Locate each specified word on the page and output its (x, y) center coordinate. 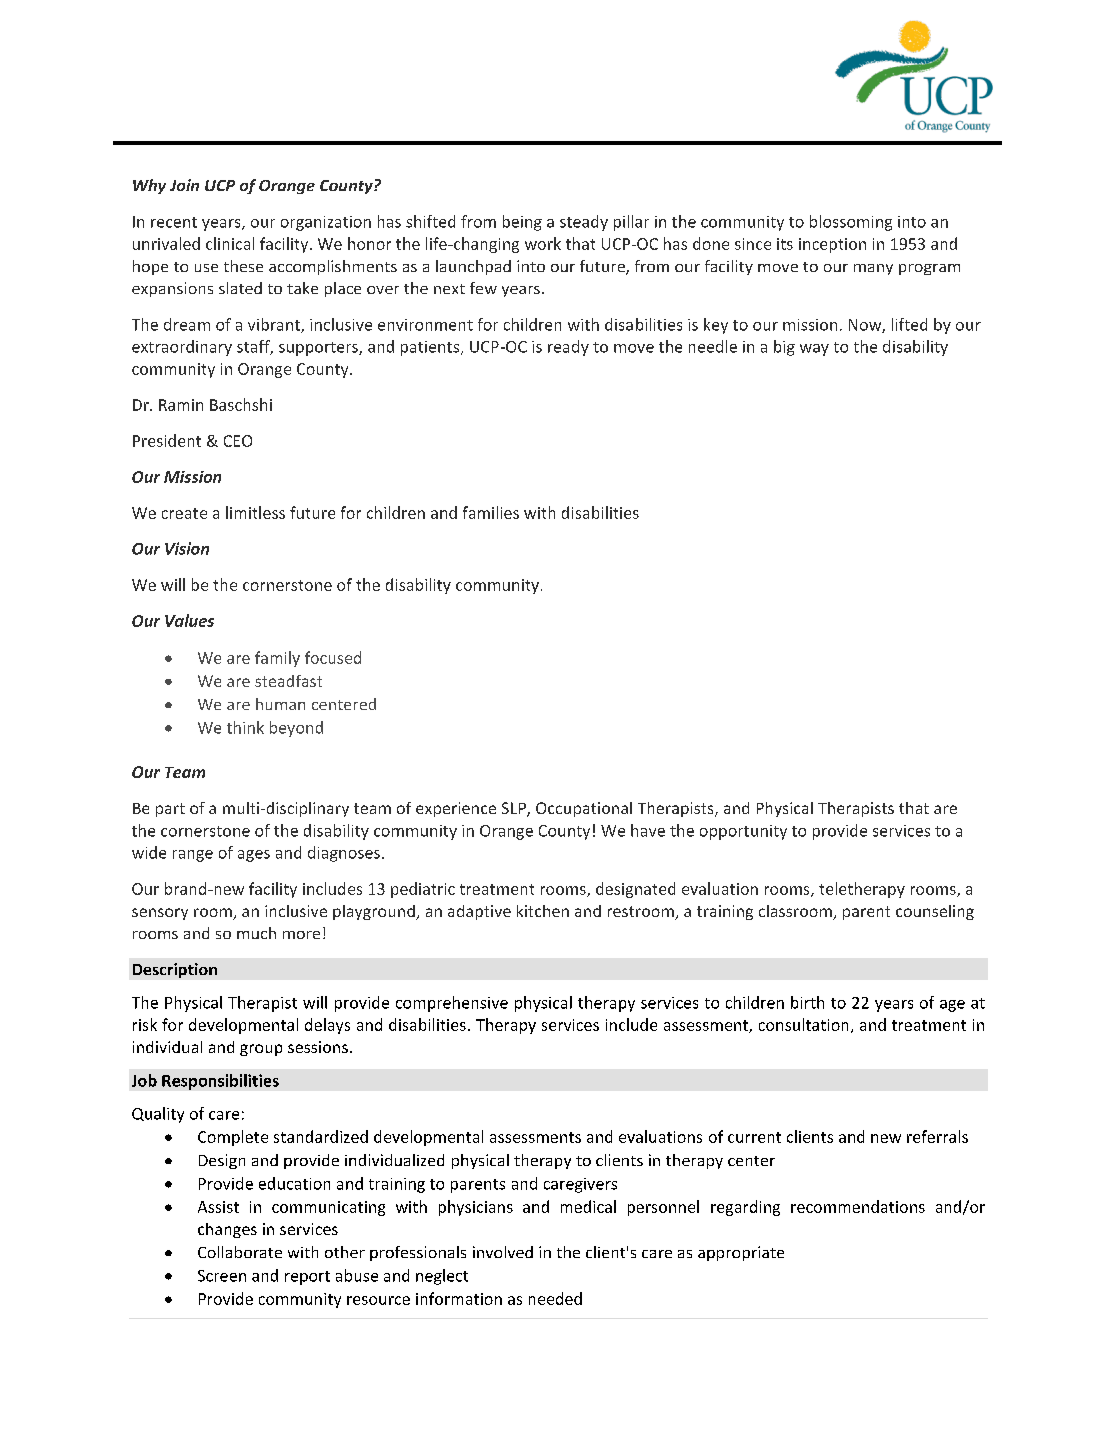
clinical (230, 243)
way (814, 350)
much (256, 933)
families (491, 512)
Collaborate (240, 1252)
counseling (935, 912)
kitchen (543, 911)
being (522, 223)
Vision (187, 548)
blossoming (851, 223)
